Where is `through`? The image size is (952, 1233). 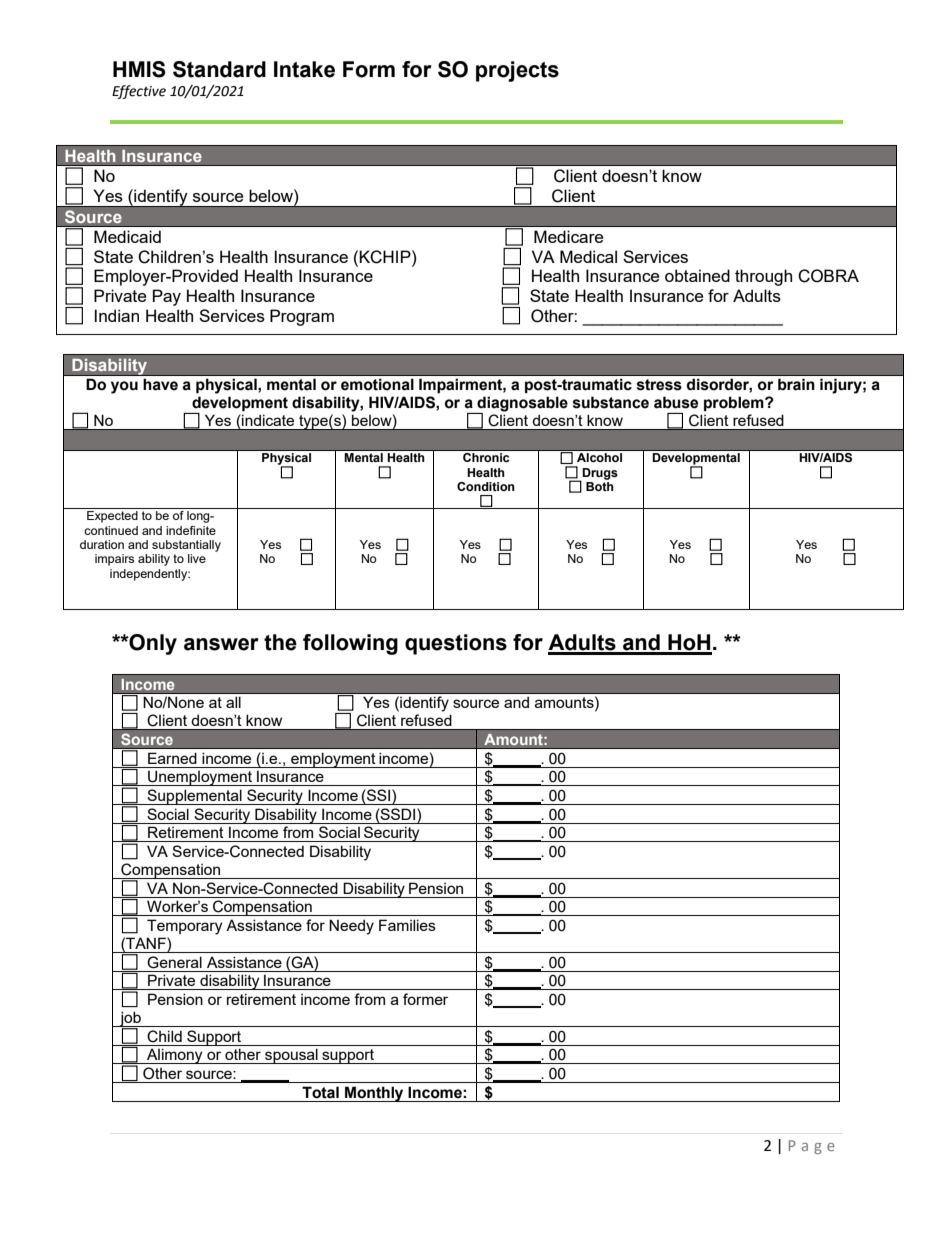 through is located at coordinates (763, 277).
